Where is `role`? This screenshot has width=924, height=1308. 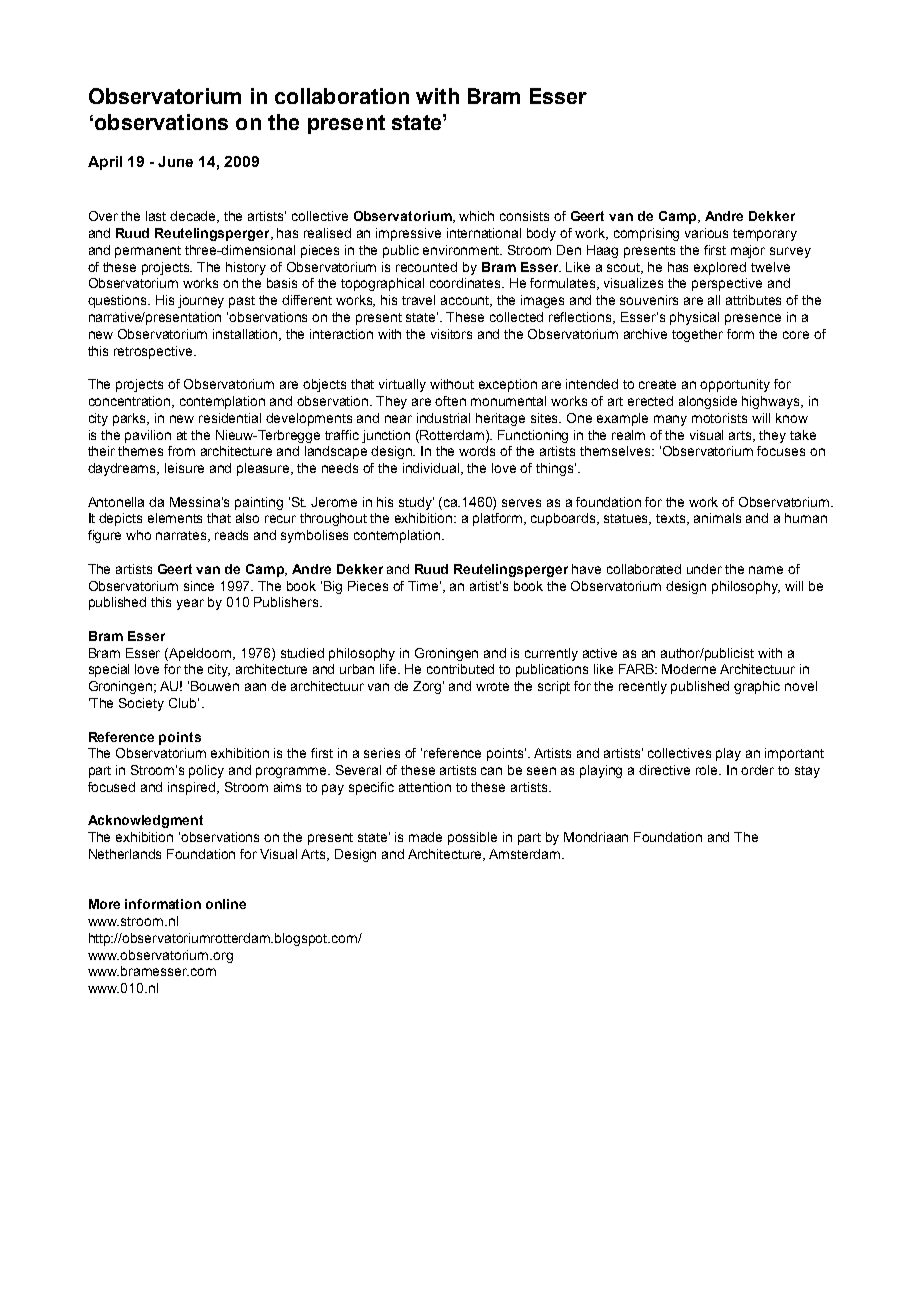 role is located at coordinates (708, 770).
